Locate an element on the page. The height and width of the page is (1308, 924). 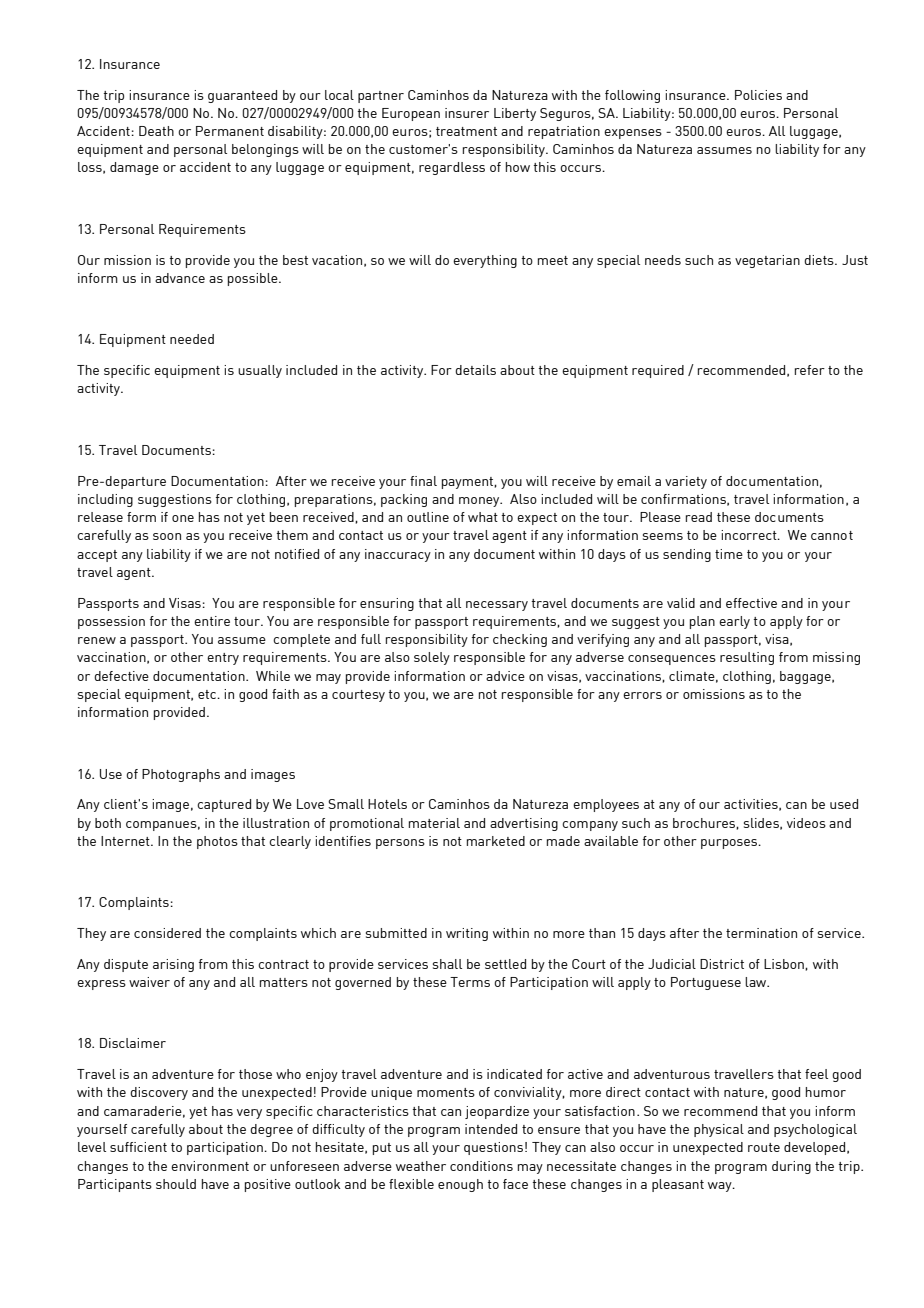
money is located at coordinates (480, 502).
